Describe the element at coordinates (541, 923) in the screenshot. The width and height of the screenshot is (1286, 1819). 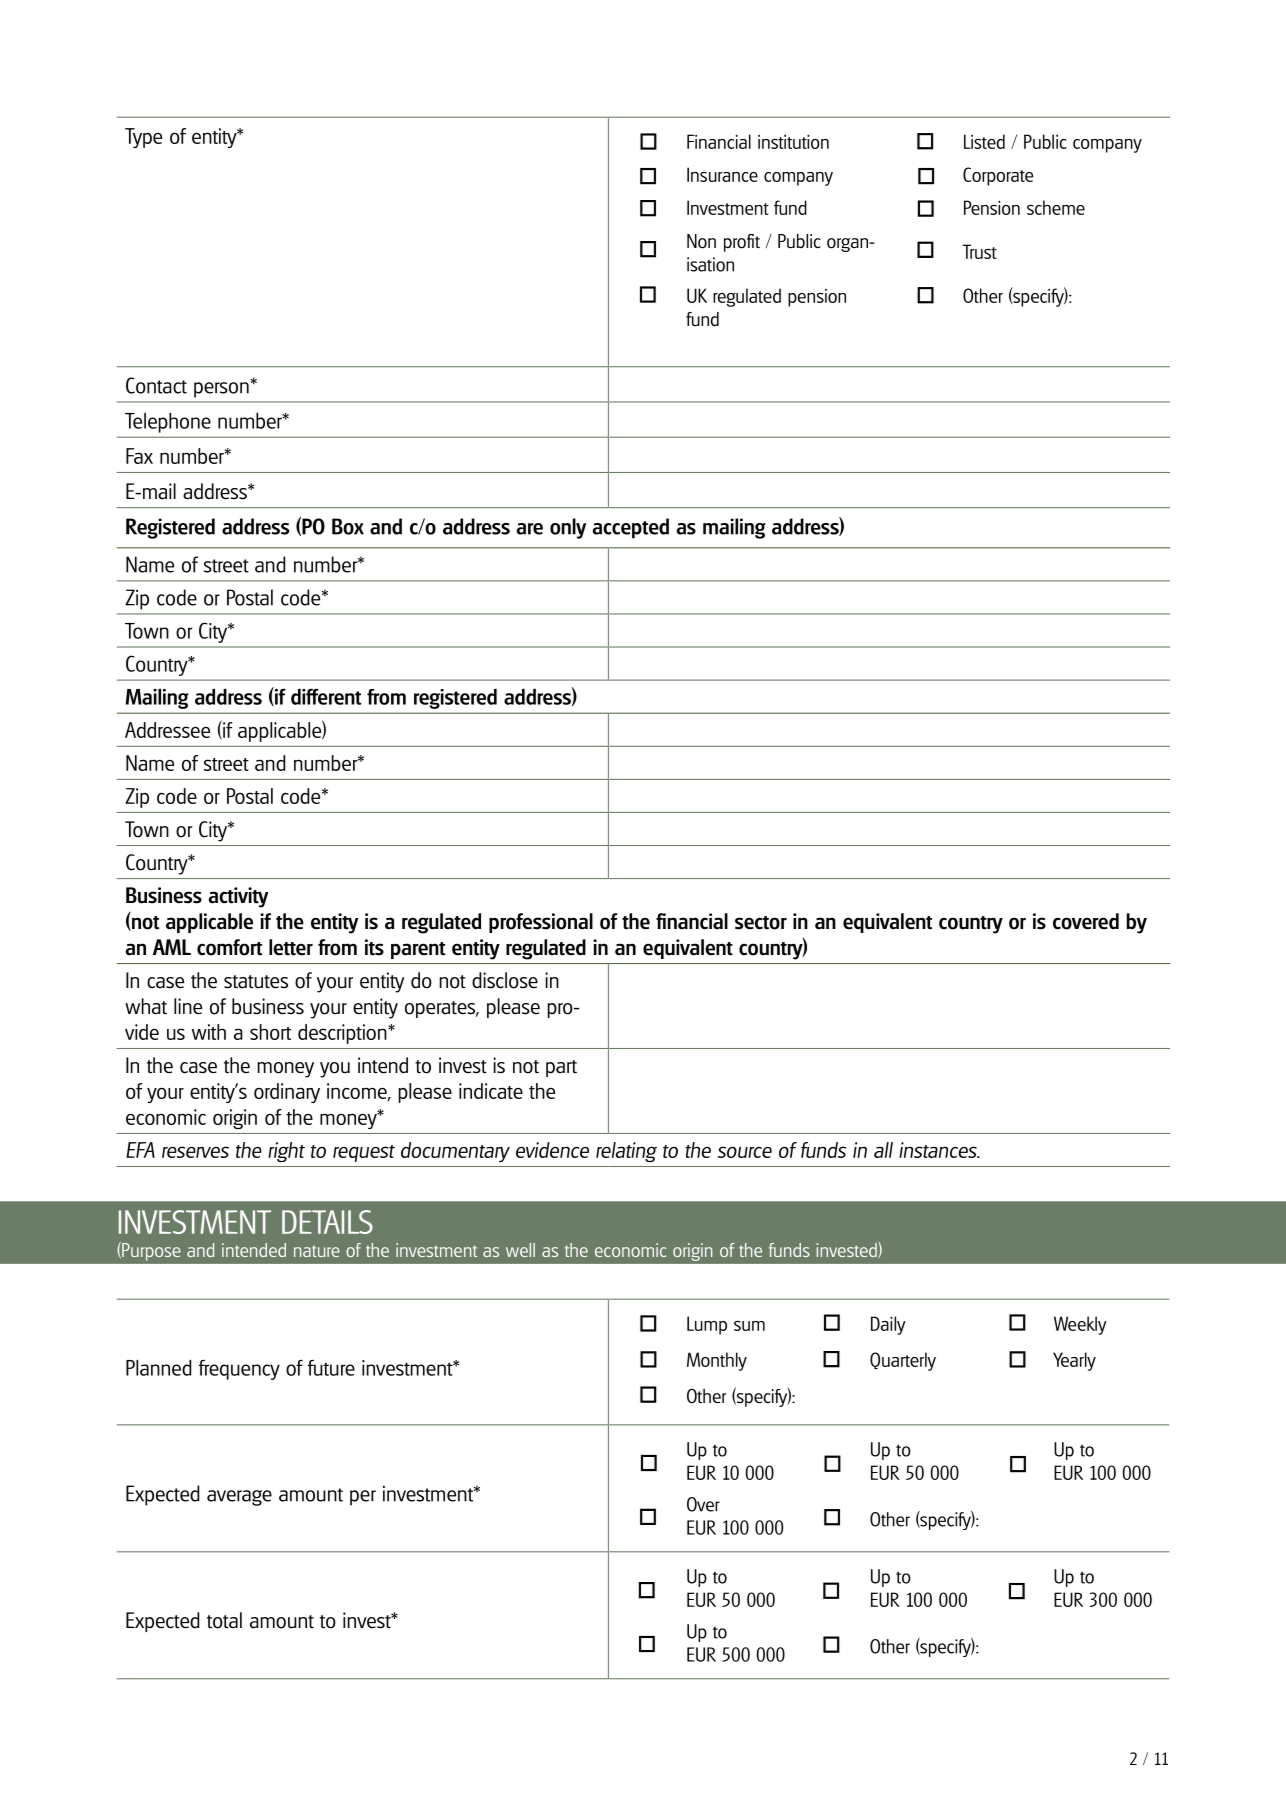
I see `professional` at that location.
